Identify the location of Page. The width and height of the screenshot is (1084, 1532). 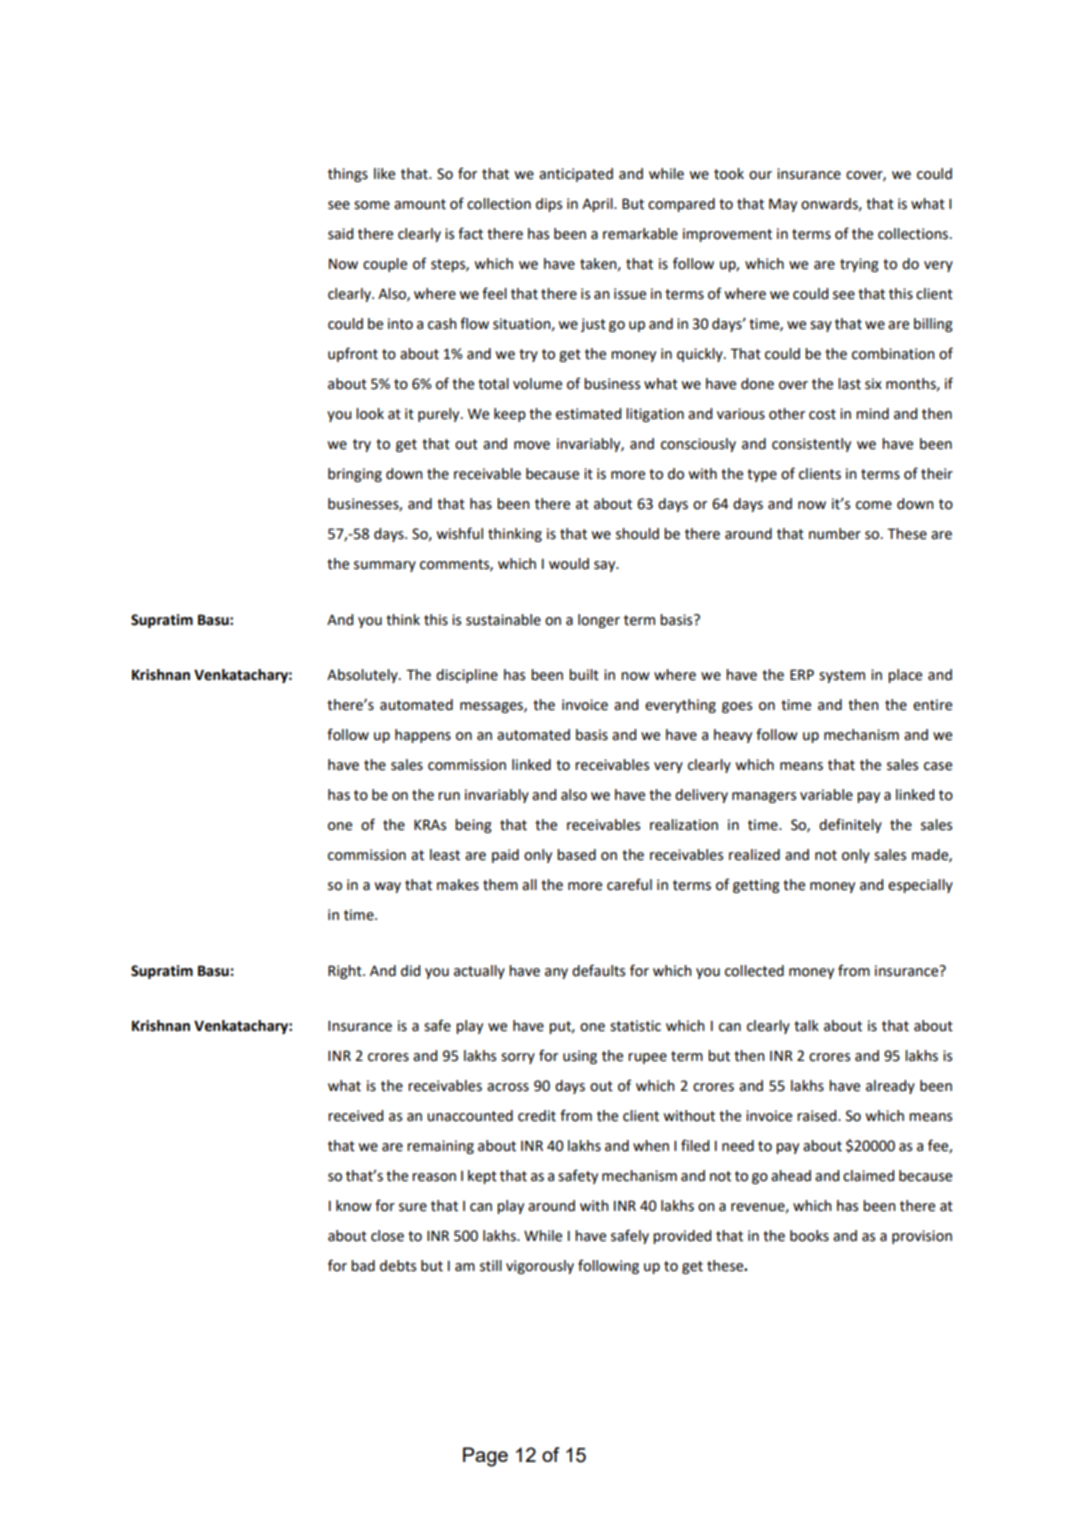
(485, 1457).
